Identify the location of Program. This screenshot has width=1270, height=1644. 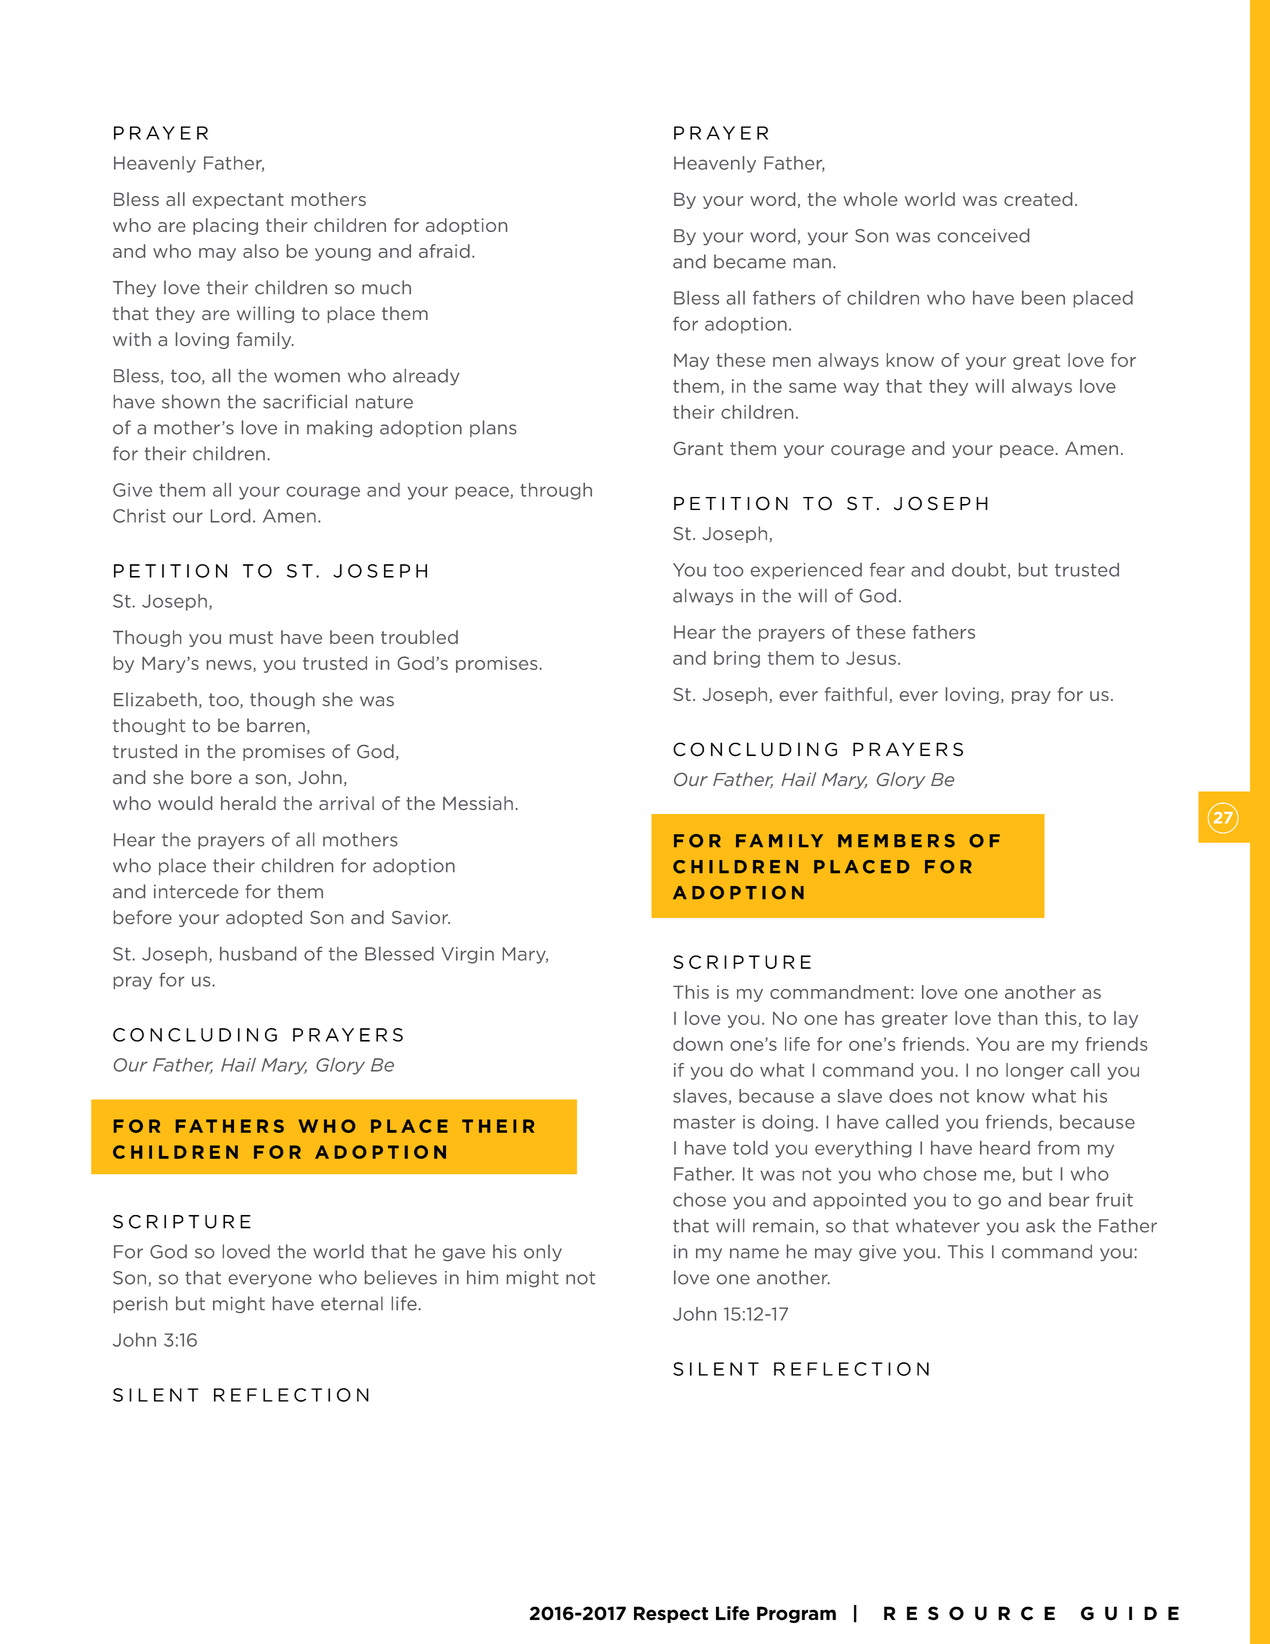
(796, 1614).
